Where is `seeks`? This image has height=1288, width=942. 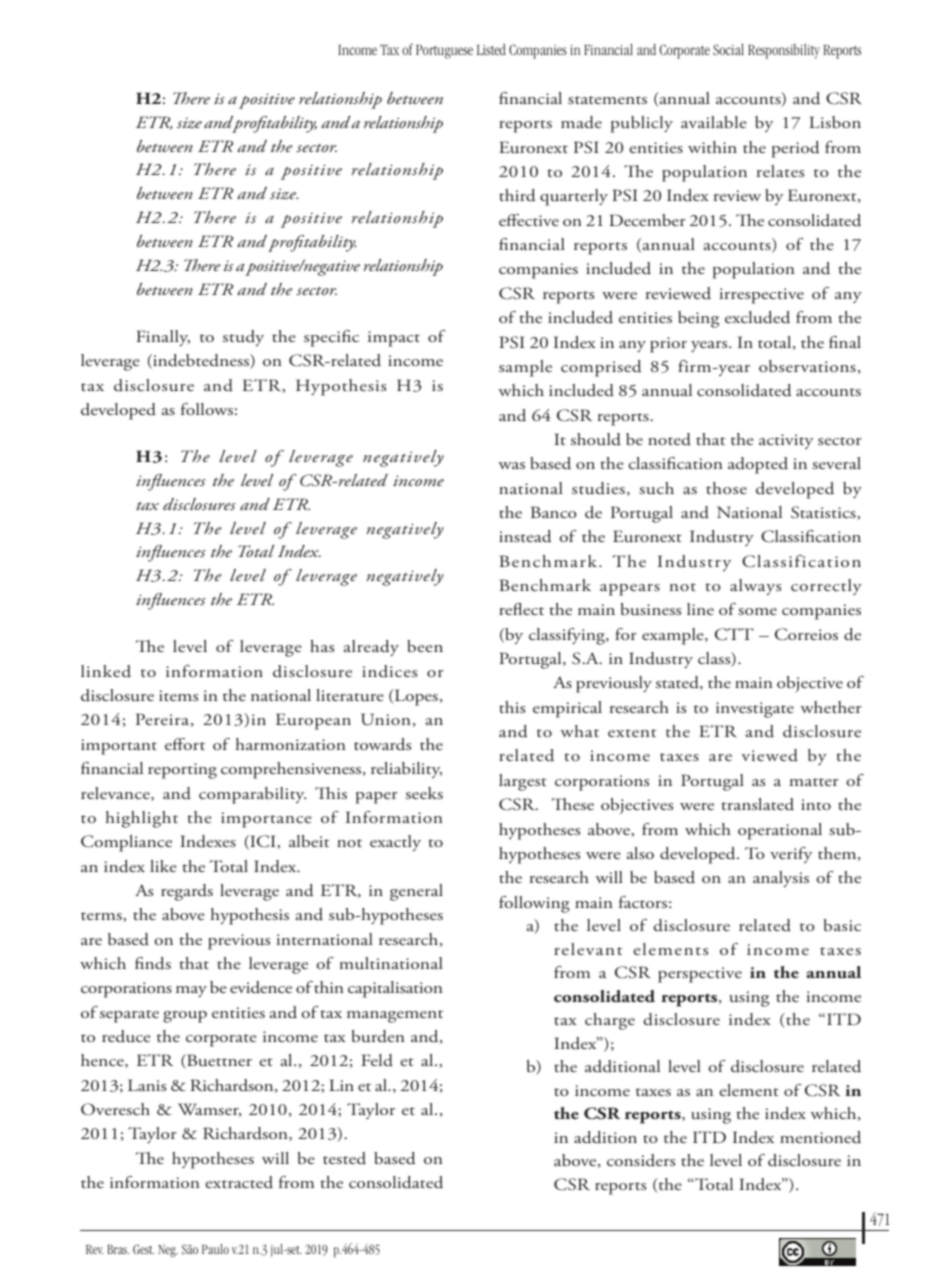
seeks is located at coordinates (424, 793).
